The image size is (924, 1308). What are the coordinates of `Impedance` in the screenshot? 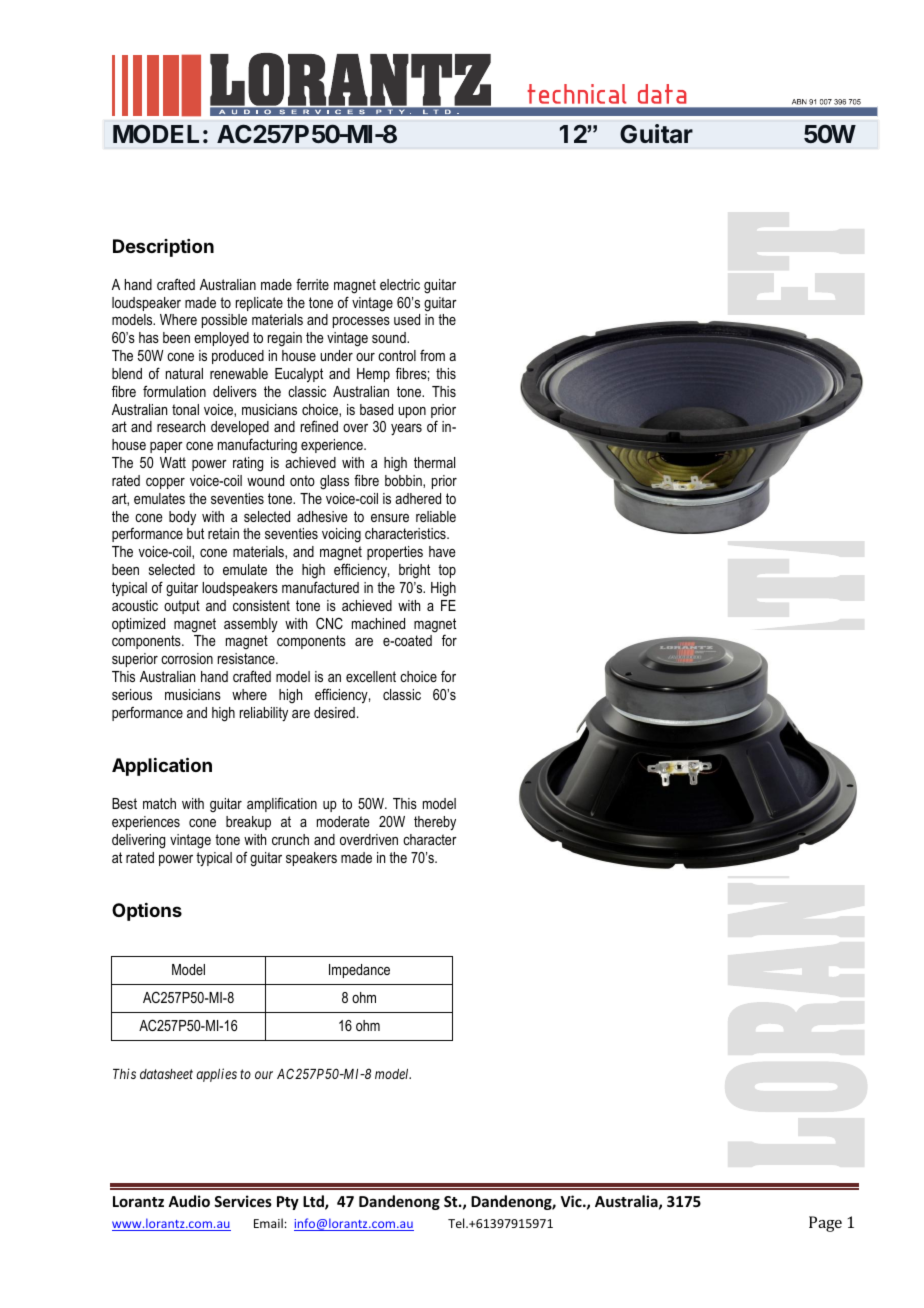 It's located at (359, 971).
